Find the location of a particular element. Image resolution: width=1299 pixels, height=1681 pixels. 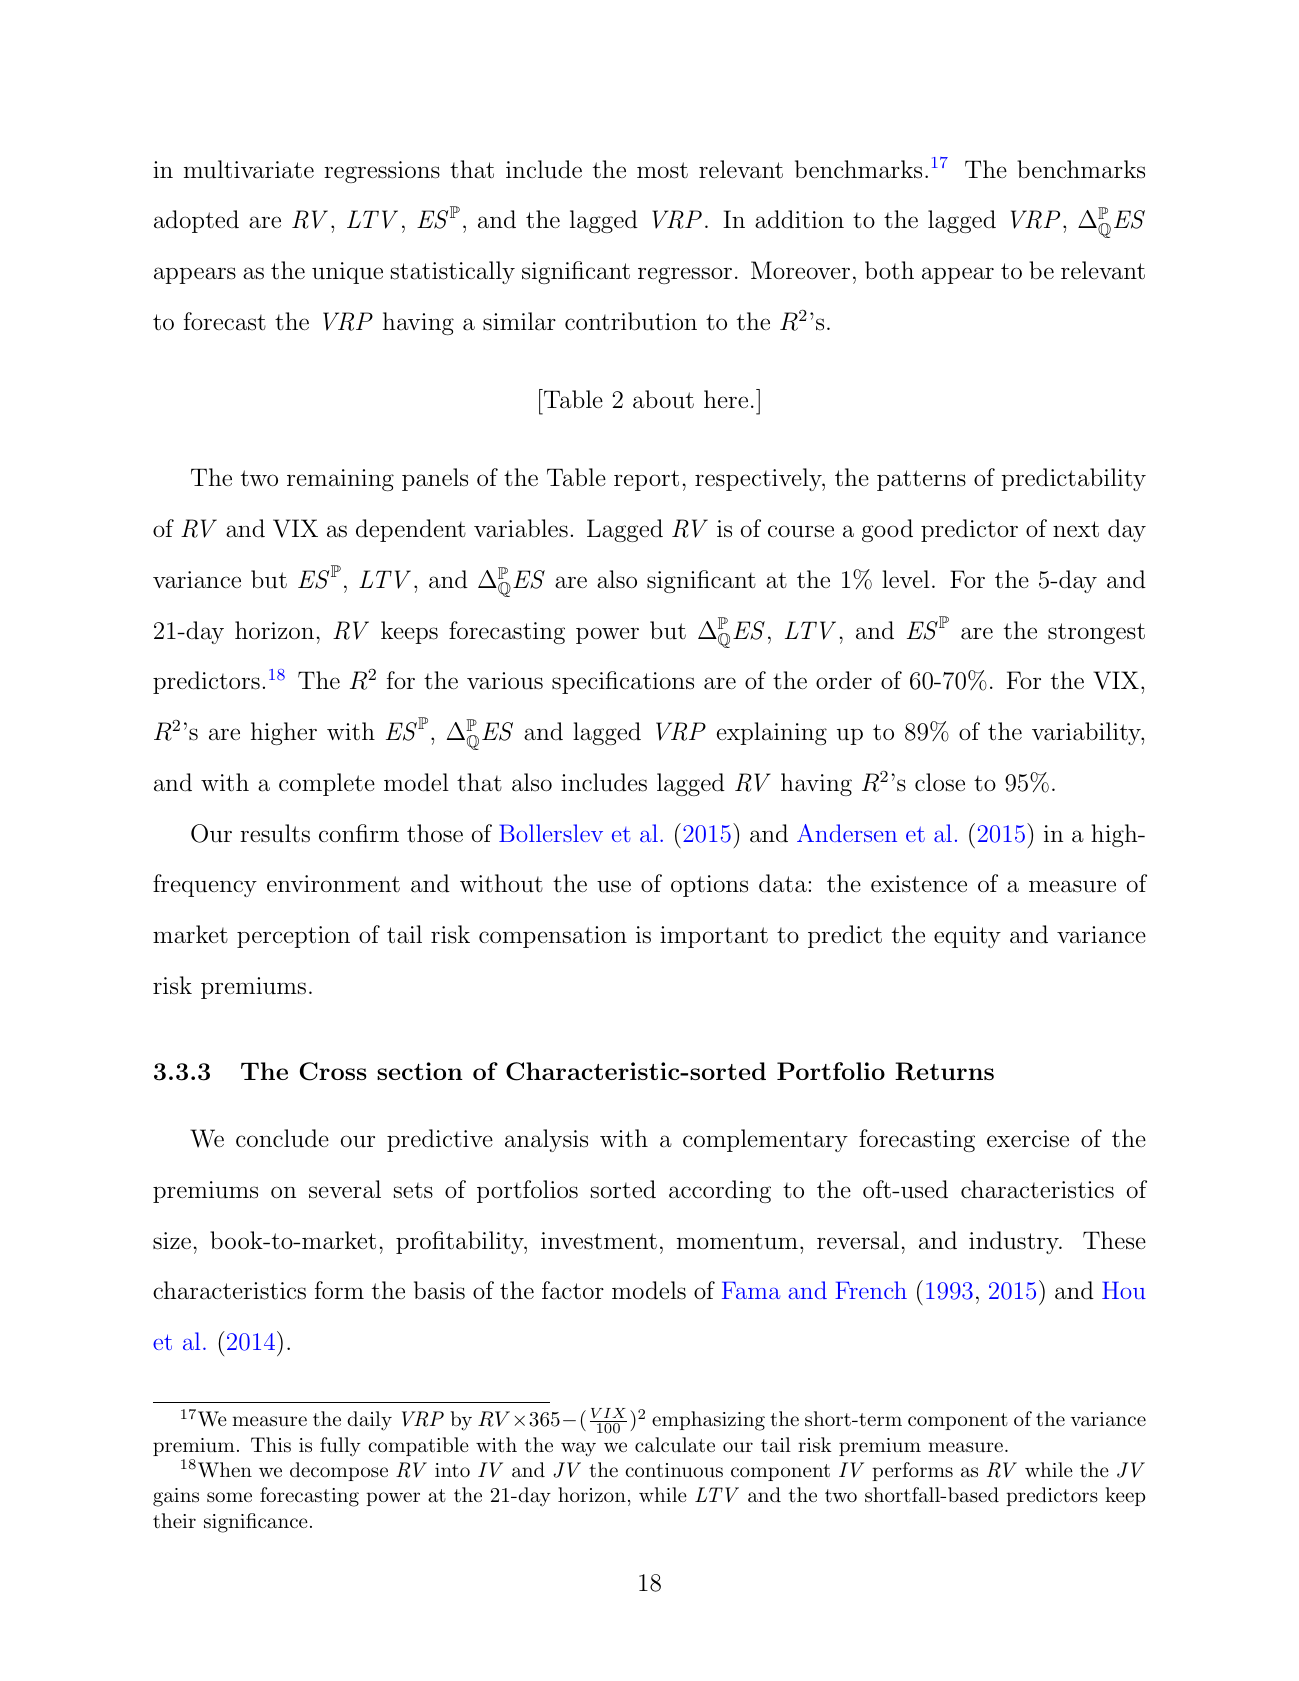

French is located at coordinates (871, 1290).
